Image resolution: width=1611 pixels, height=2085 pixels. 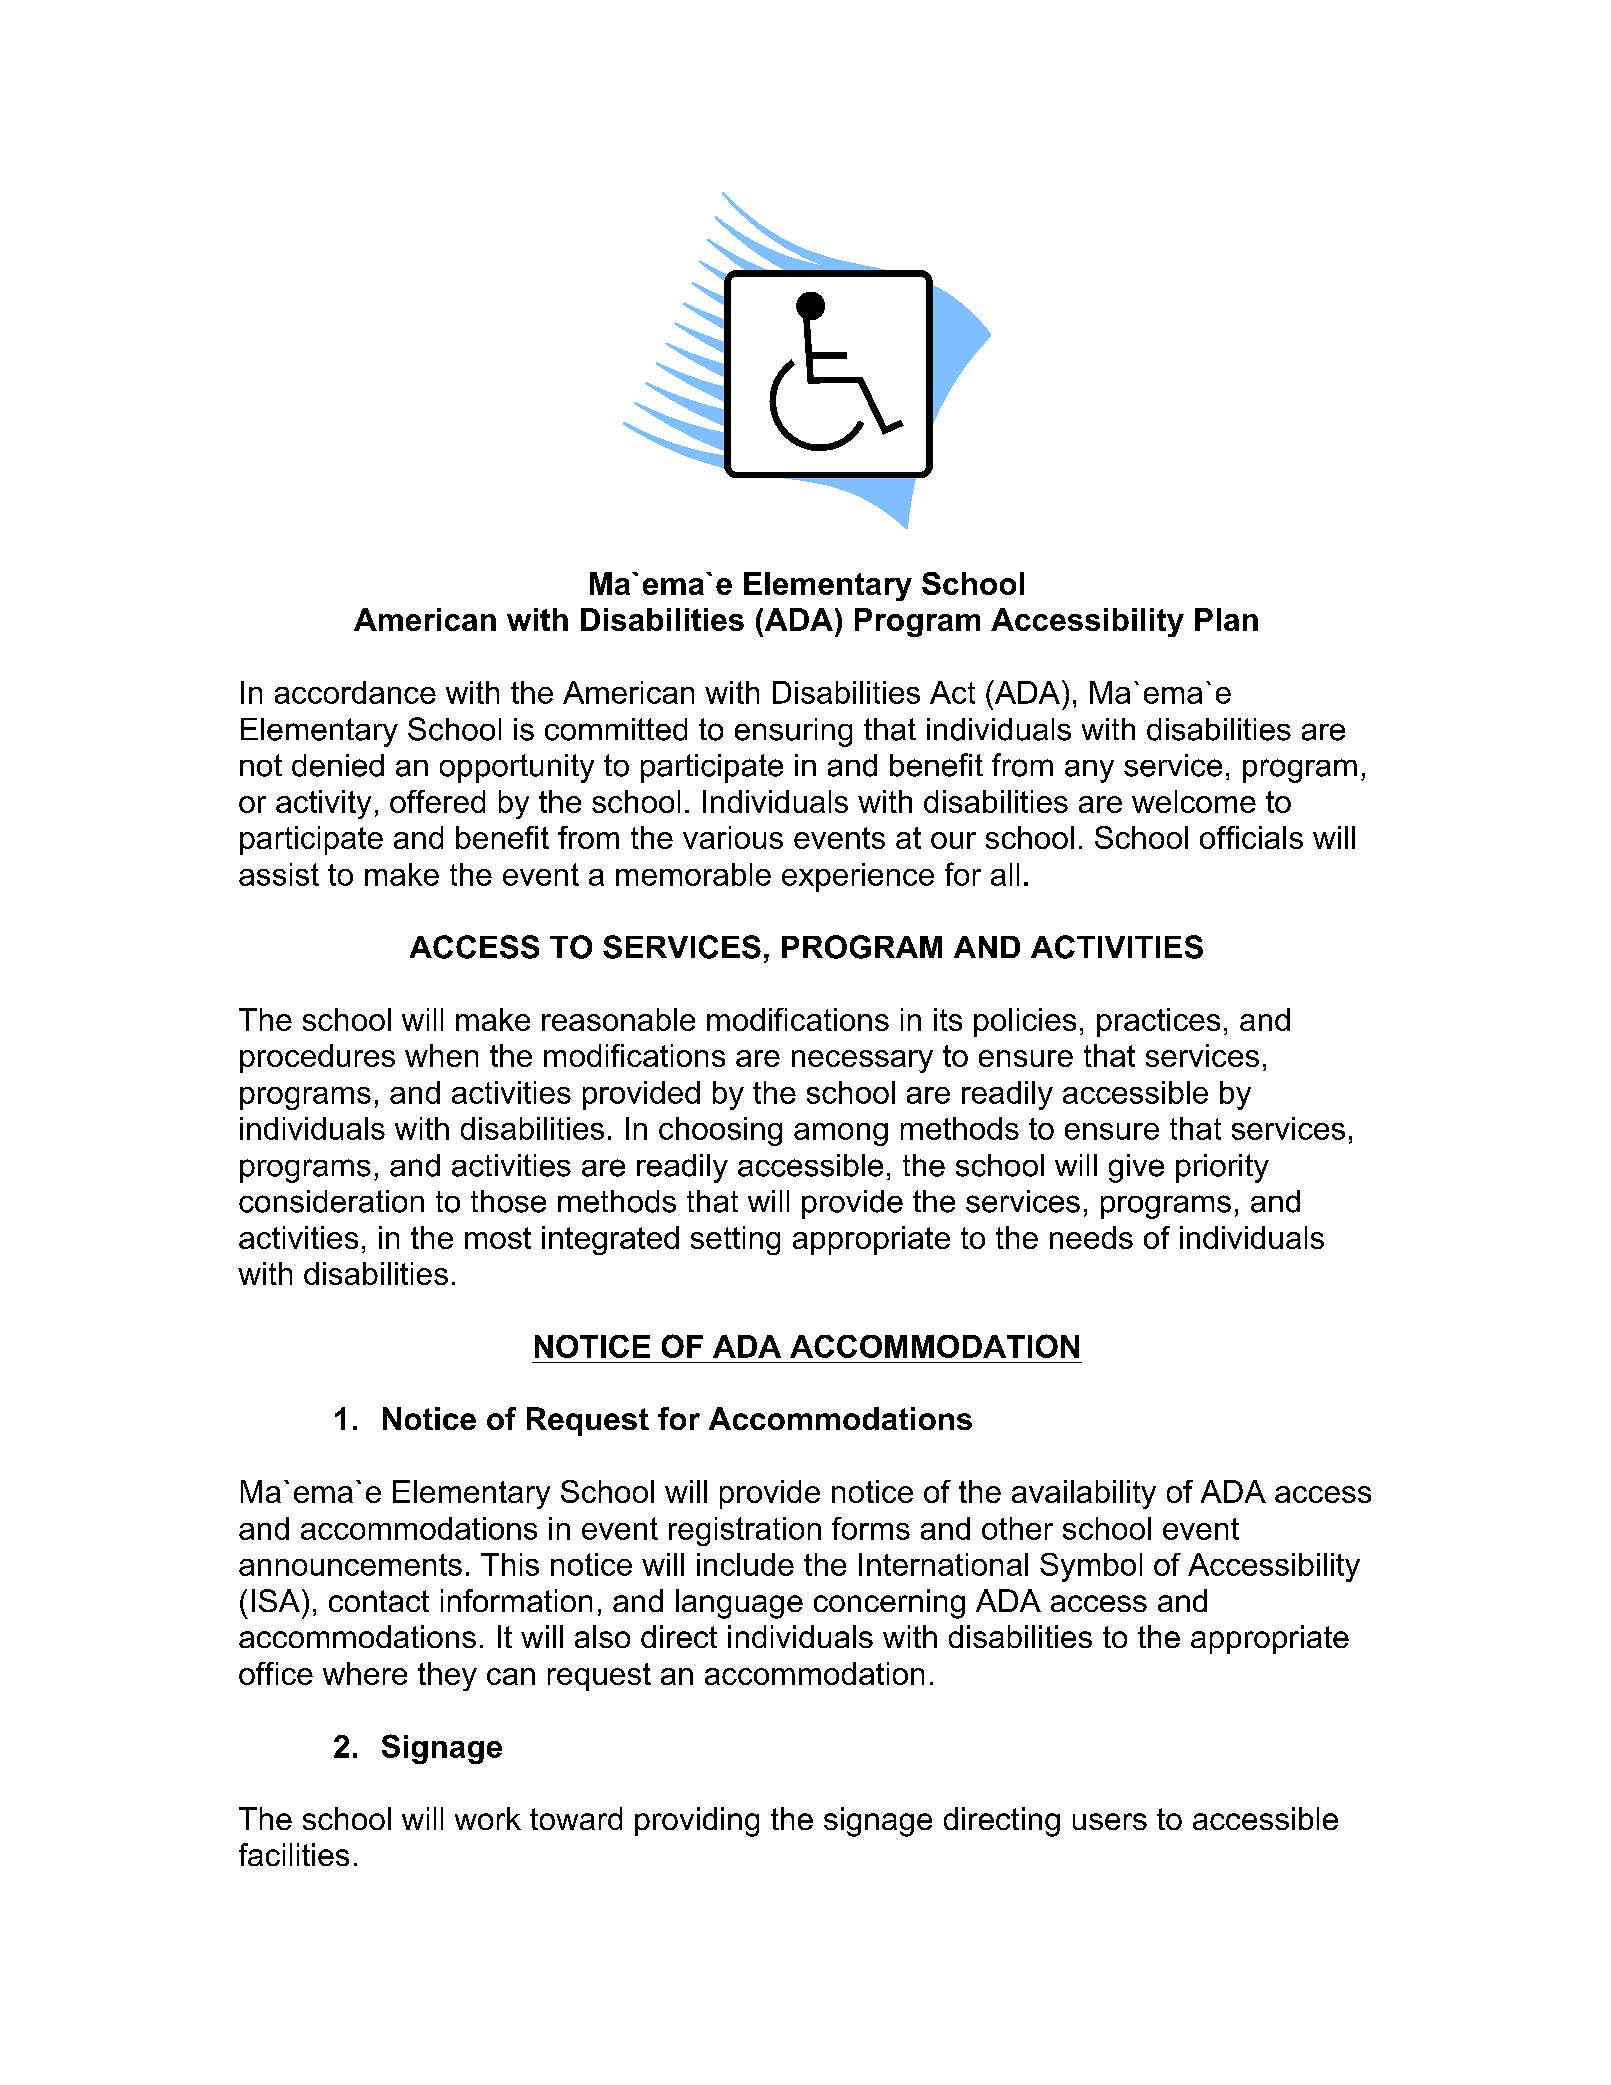 What do you see at coordinates (331, 1201) in the image?
I see `consideration` at bounding box center [331, 1201].
